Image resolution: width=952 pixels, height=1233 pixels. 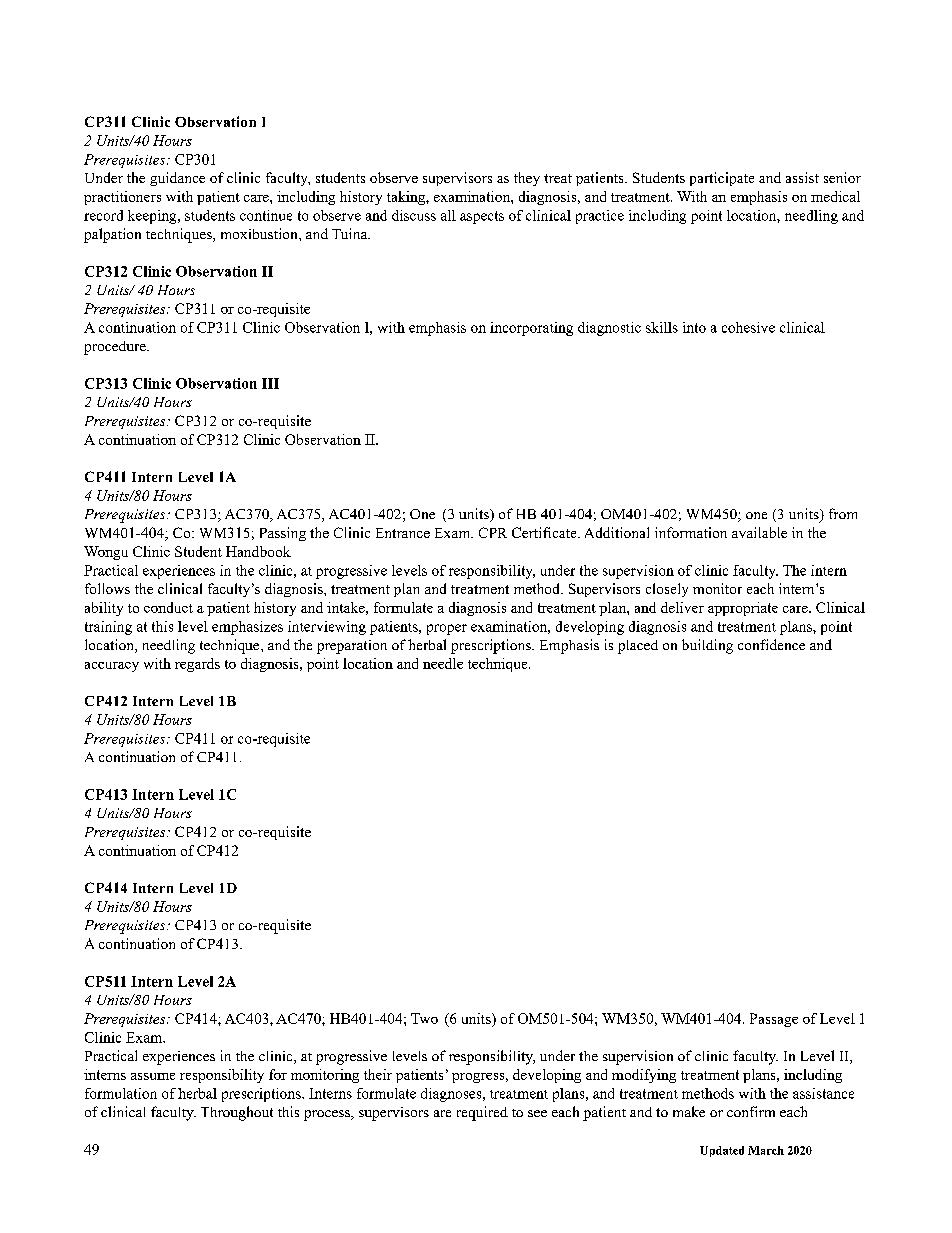 I want to click on proper, so click(x=447, y=629).
